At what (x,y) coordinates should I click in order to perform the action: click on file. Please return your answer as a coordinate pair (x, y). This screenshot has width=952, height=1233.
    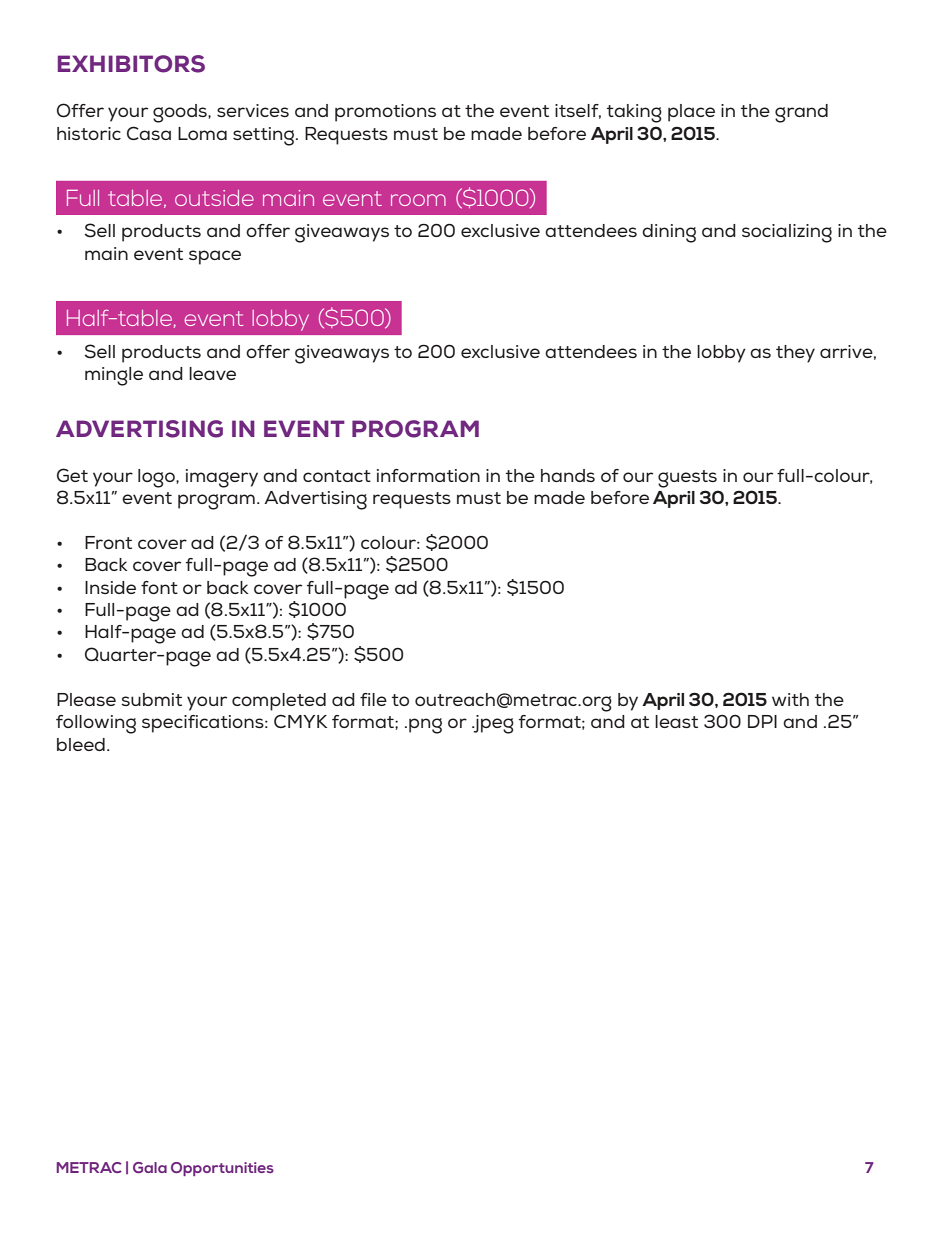
    Looking at the image, I should click on (373, 699).
